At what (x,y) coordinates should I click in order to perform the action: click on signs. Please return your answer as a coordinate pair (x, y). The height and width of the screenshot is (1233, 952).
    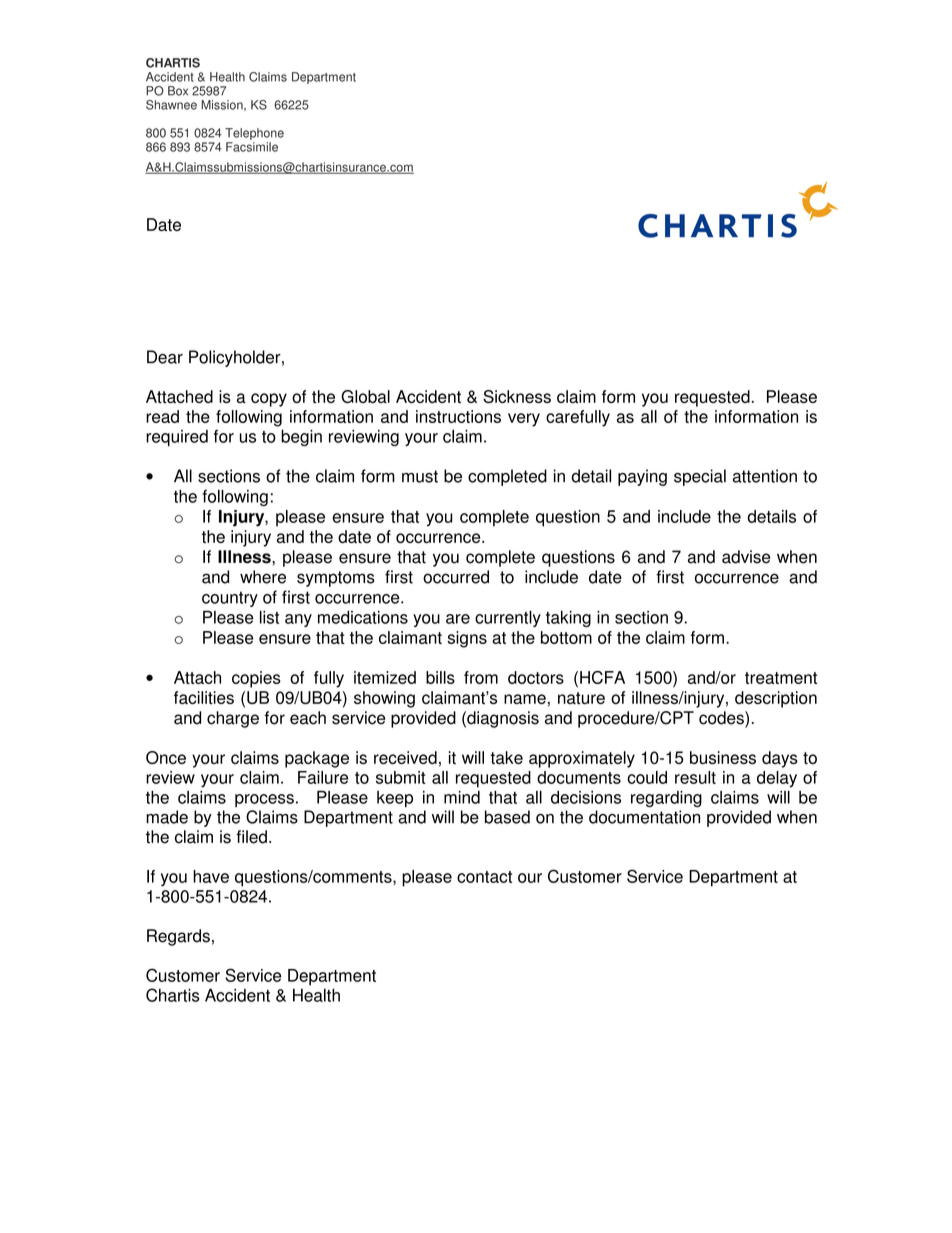
    Looking at the image, I should click on (467, 639).
